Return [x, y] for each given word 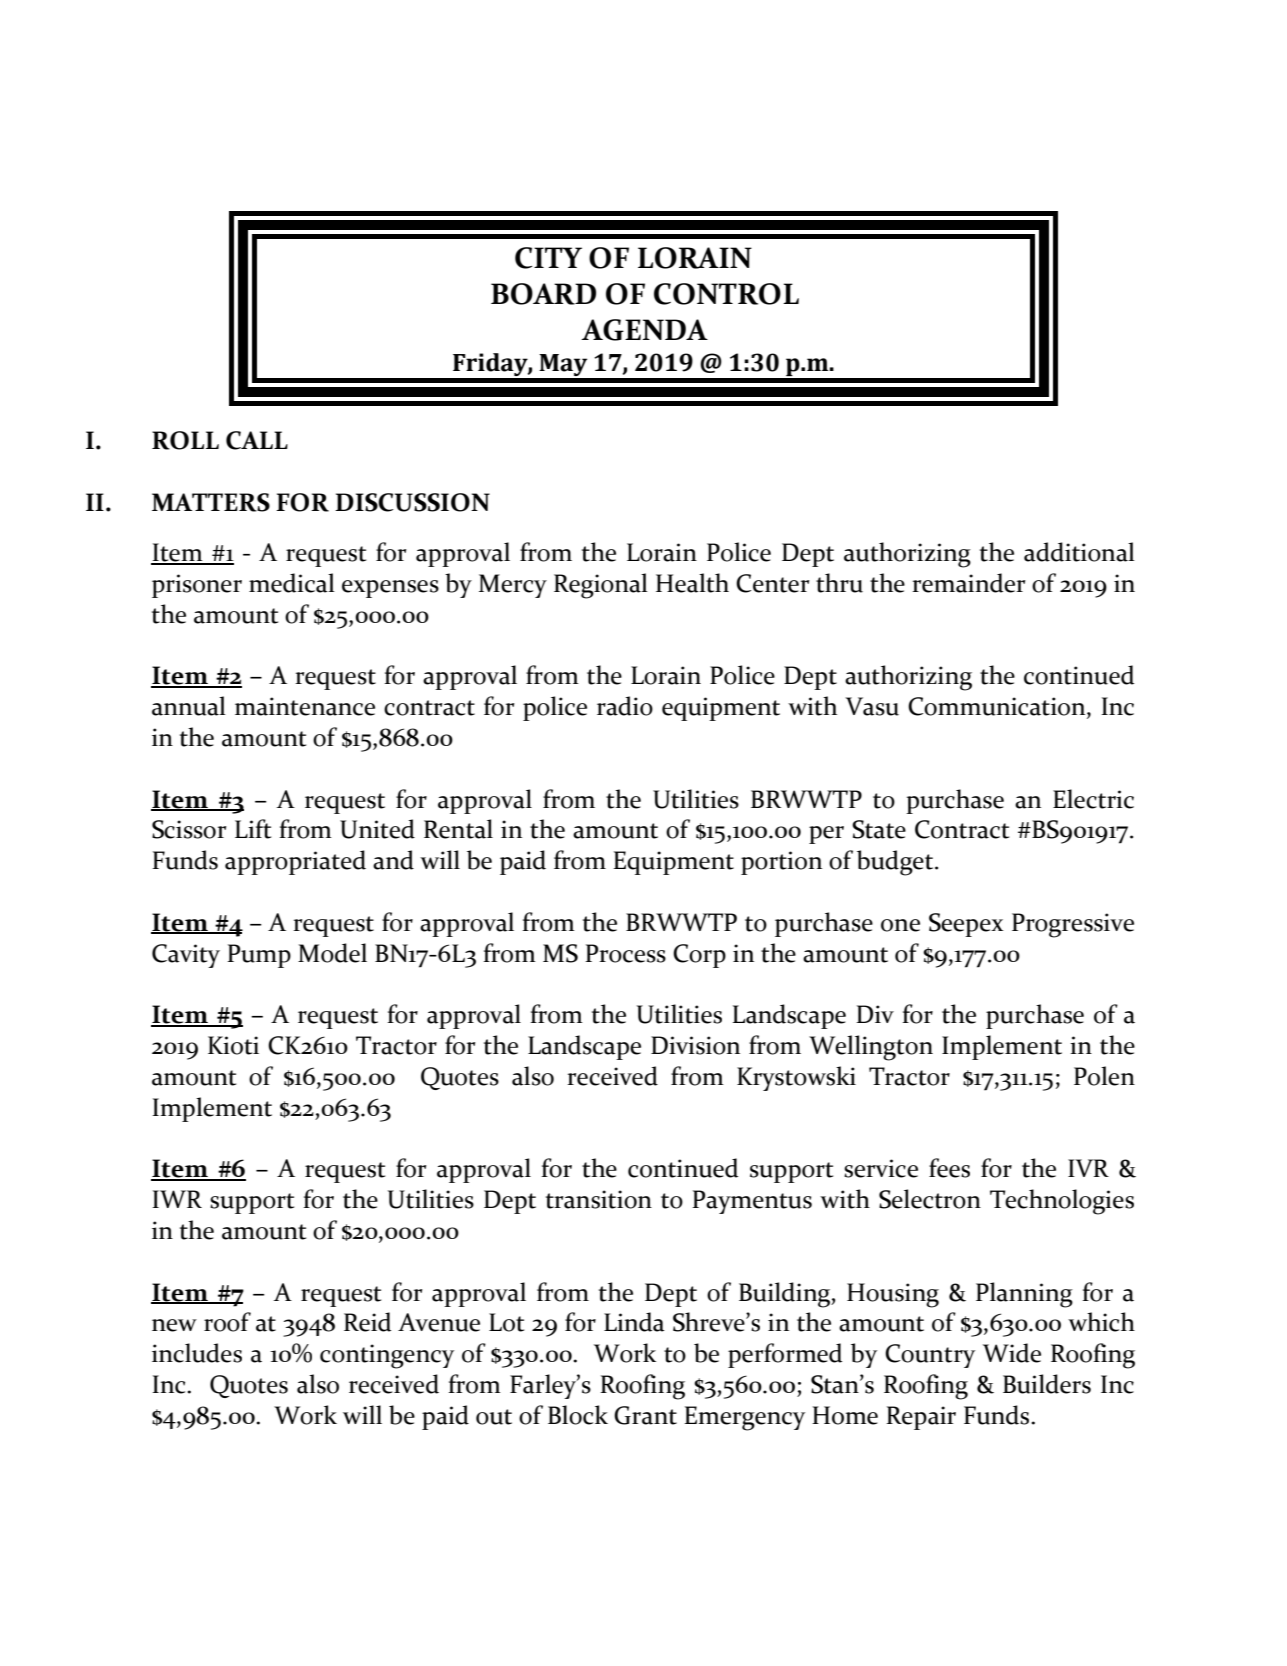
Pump [259, 956]
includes [197, 1353]
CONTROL [726, 294]
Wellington [871, 1048]
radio [625, 706]
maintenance [305, 706]
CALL [257, 440]
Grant [645, 1415]
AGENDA [644, 330]
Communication [998, 707]
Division [695, 1045]
